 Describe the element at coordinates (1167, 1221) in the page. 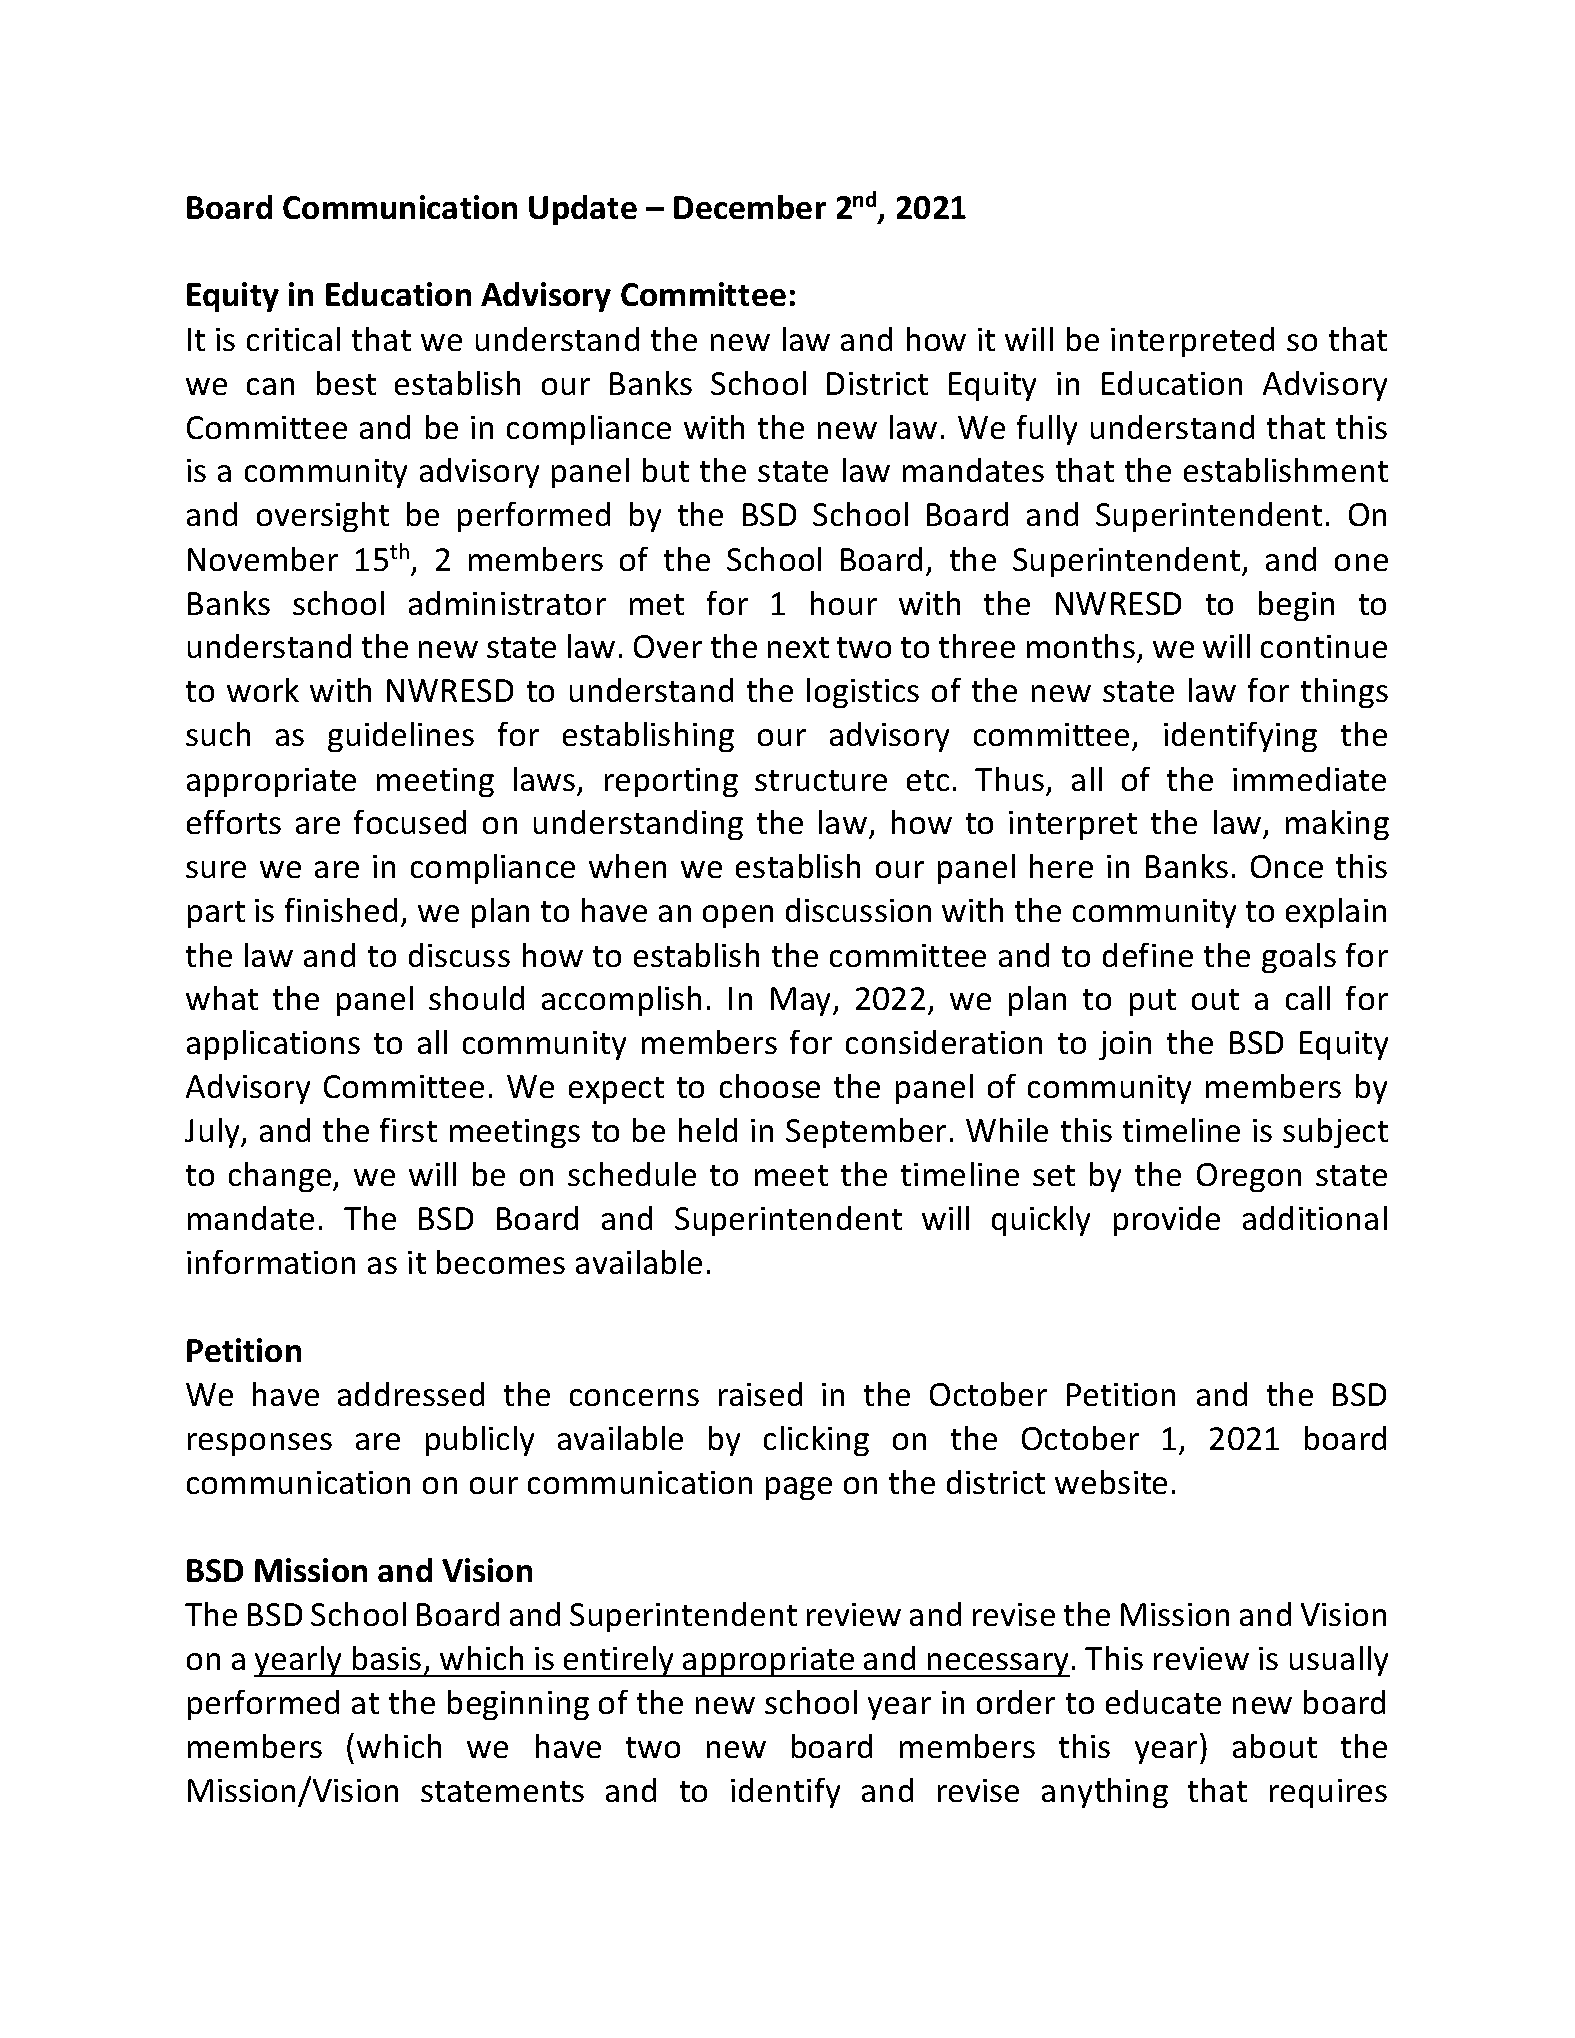

I see `provide` at that location.
